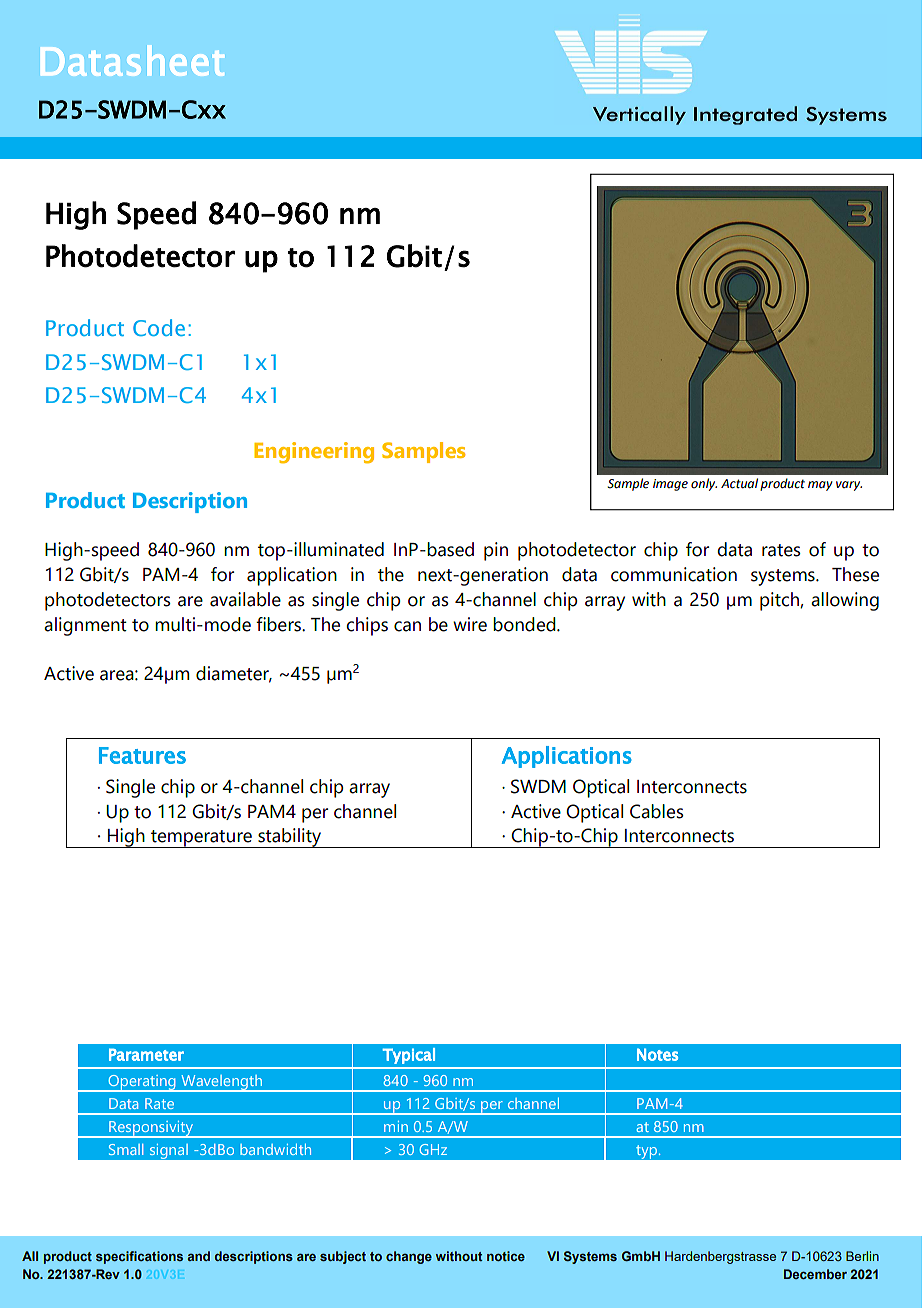 This page has width=924, height=1308. What do you see at coordinates (408, 1056) in the page?
I see `Typical` at bounding box center [408, 1056].
